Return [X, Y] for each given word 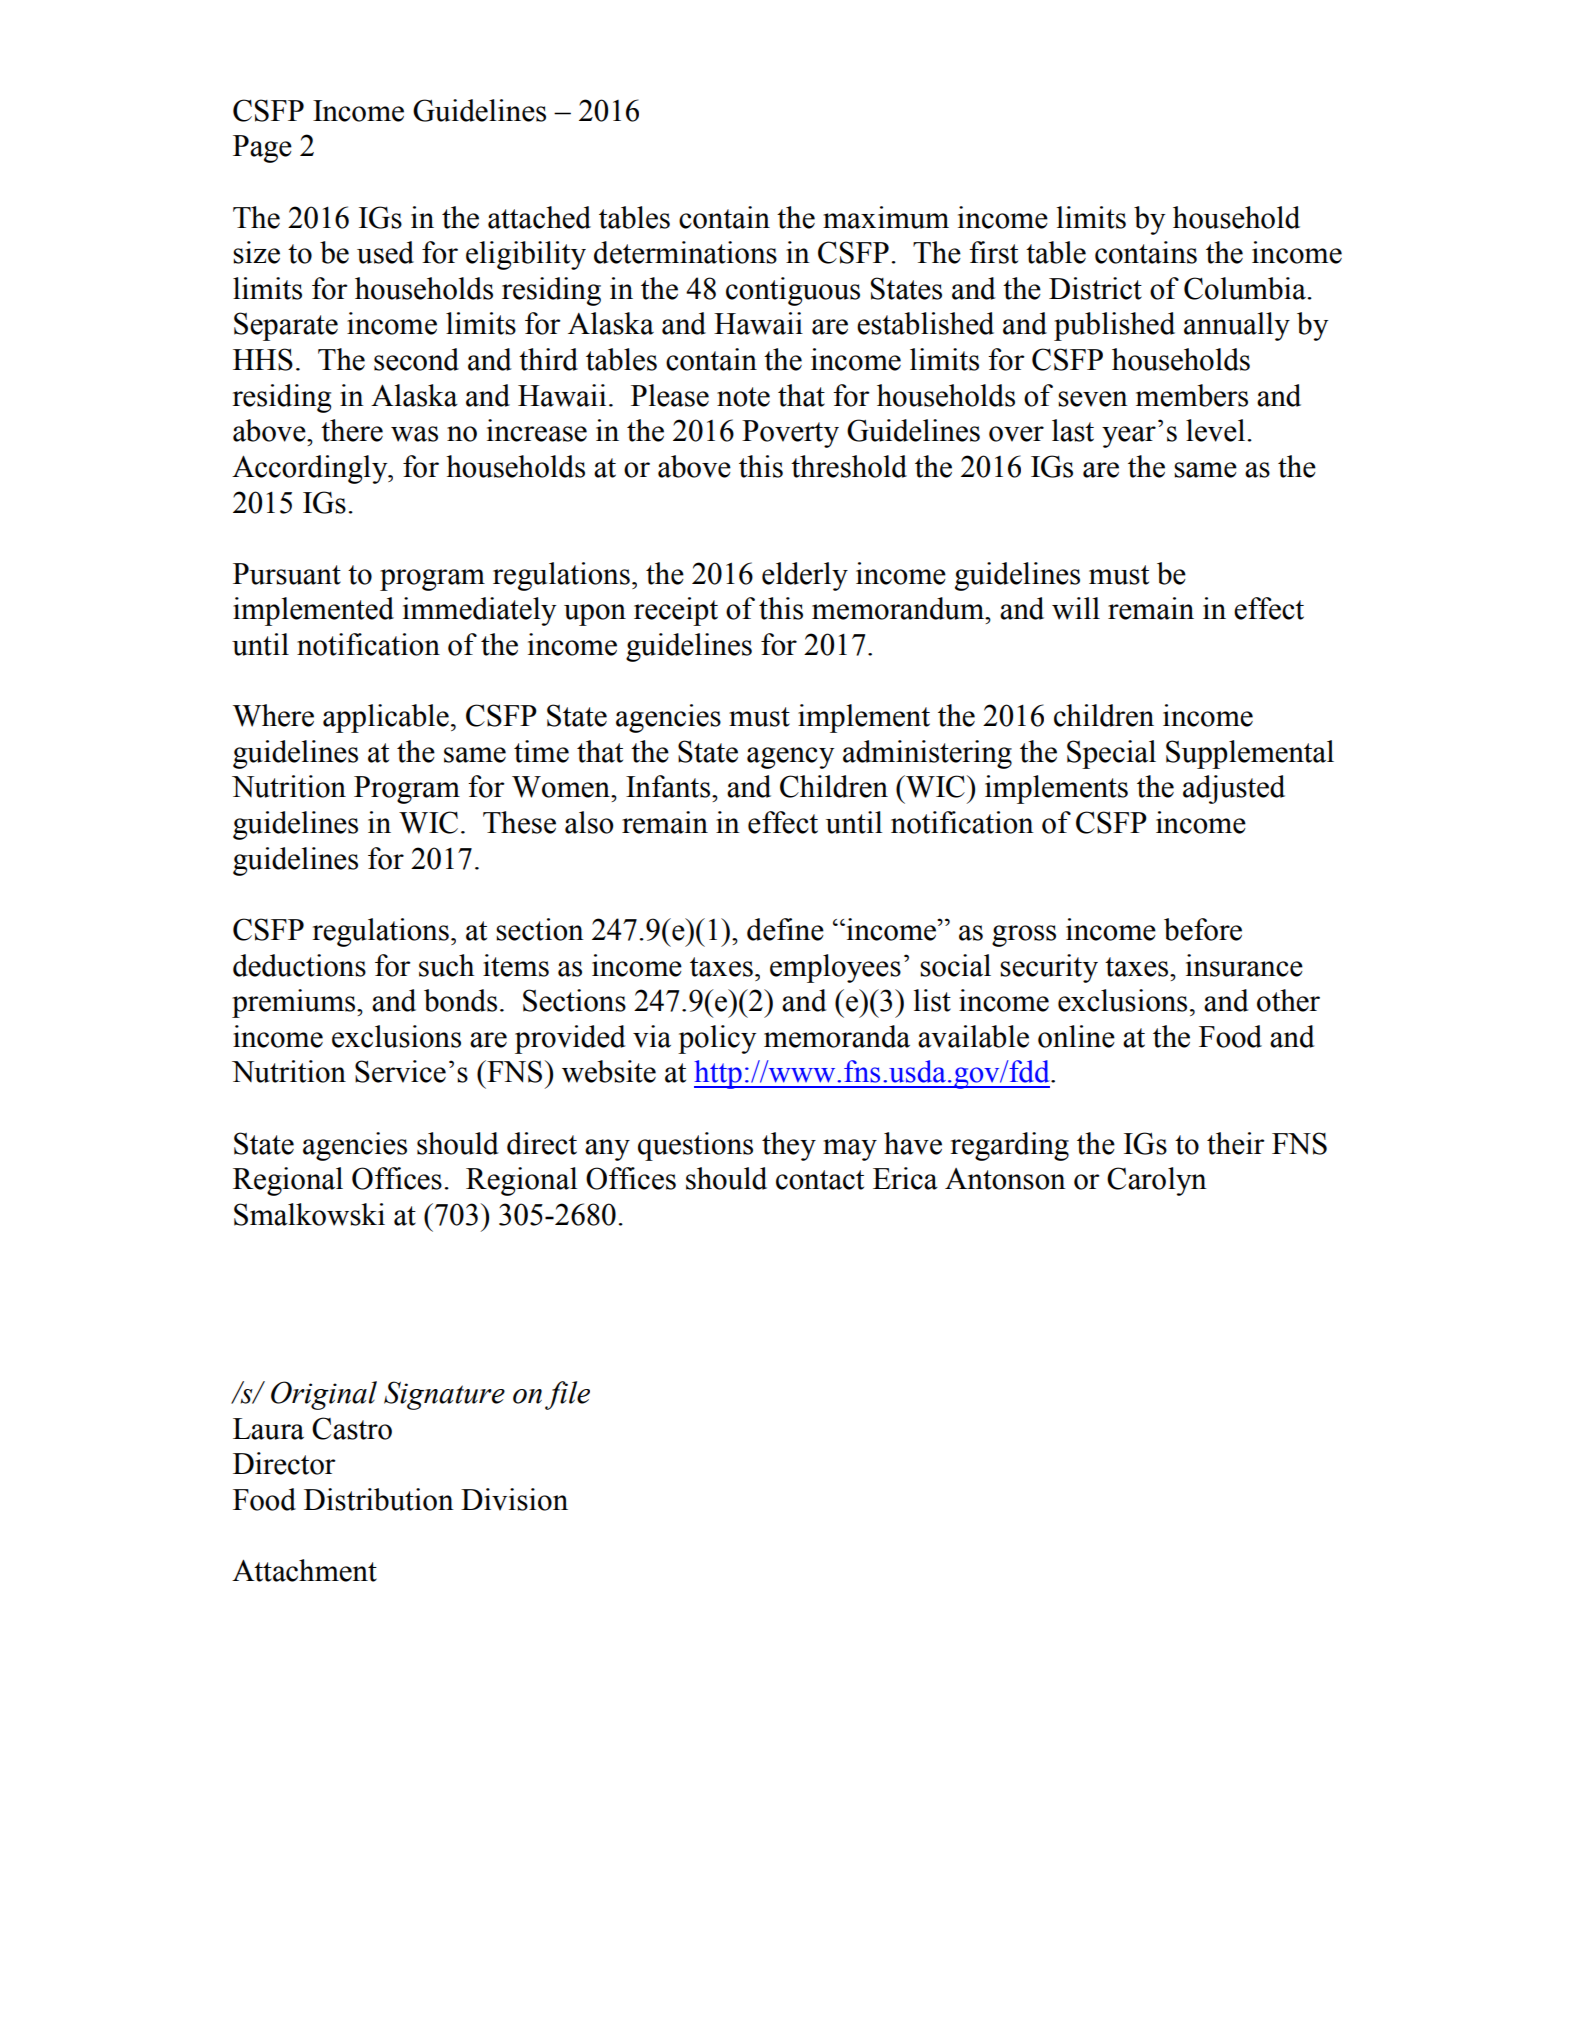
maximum [886, 217]
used [385, 252]
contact [820, 1180]
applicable [386, 718]
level [1215, 430]
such [446, 965]
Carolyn [1157, 1181]
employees [835, 968]
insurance [1244, 965]
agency [791, 758]
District [1095, 288]
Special [1111, 754]
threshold [849, 466]
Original [324, 1395]
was [414, 434]
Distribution [379, 1499]
